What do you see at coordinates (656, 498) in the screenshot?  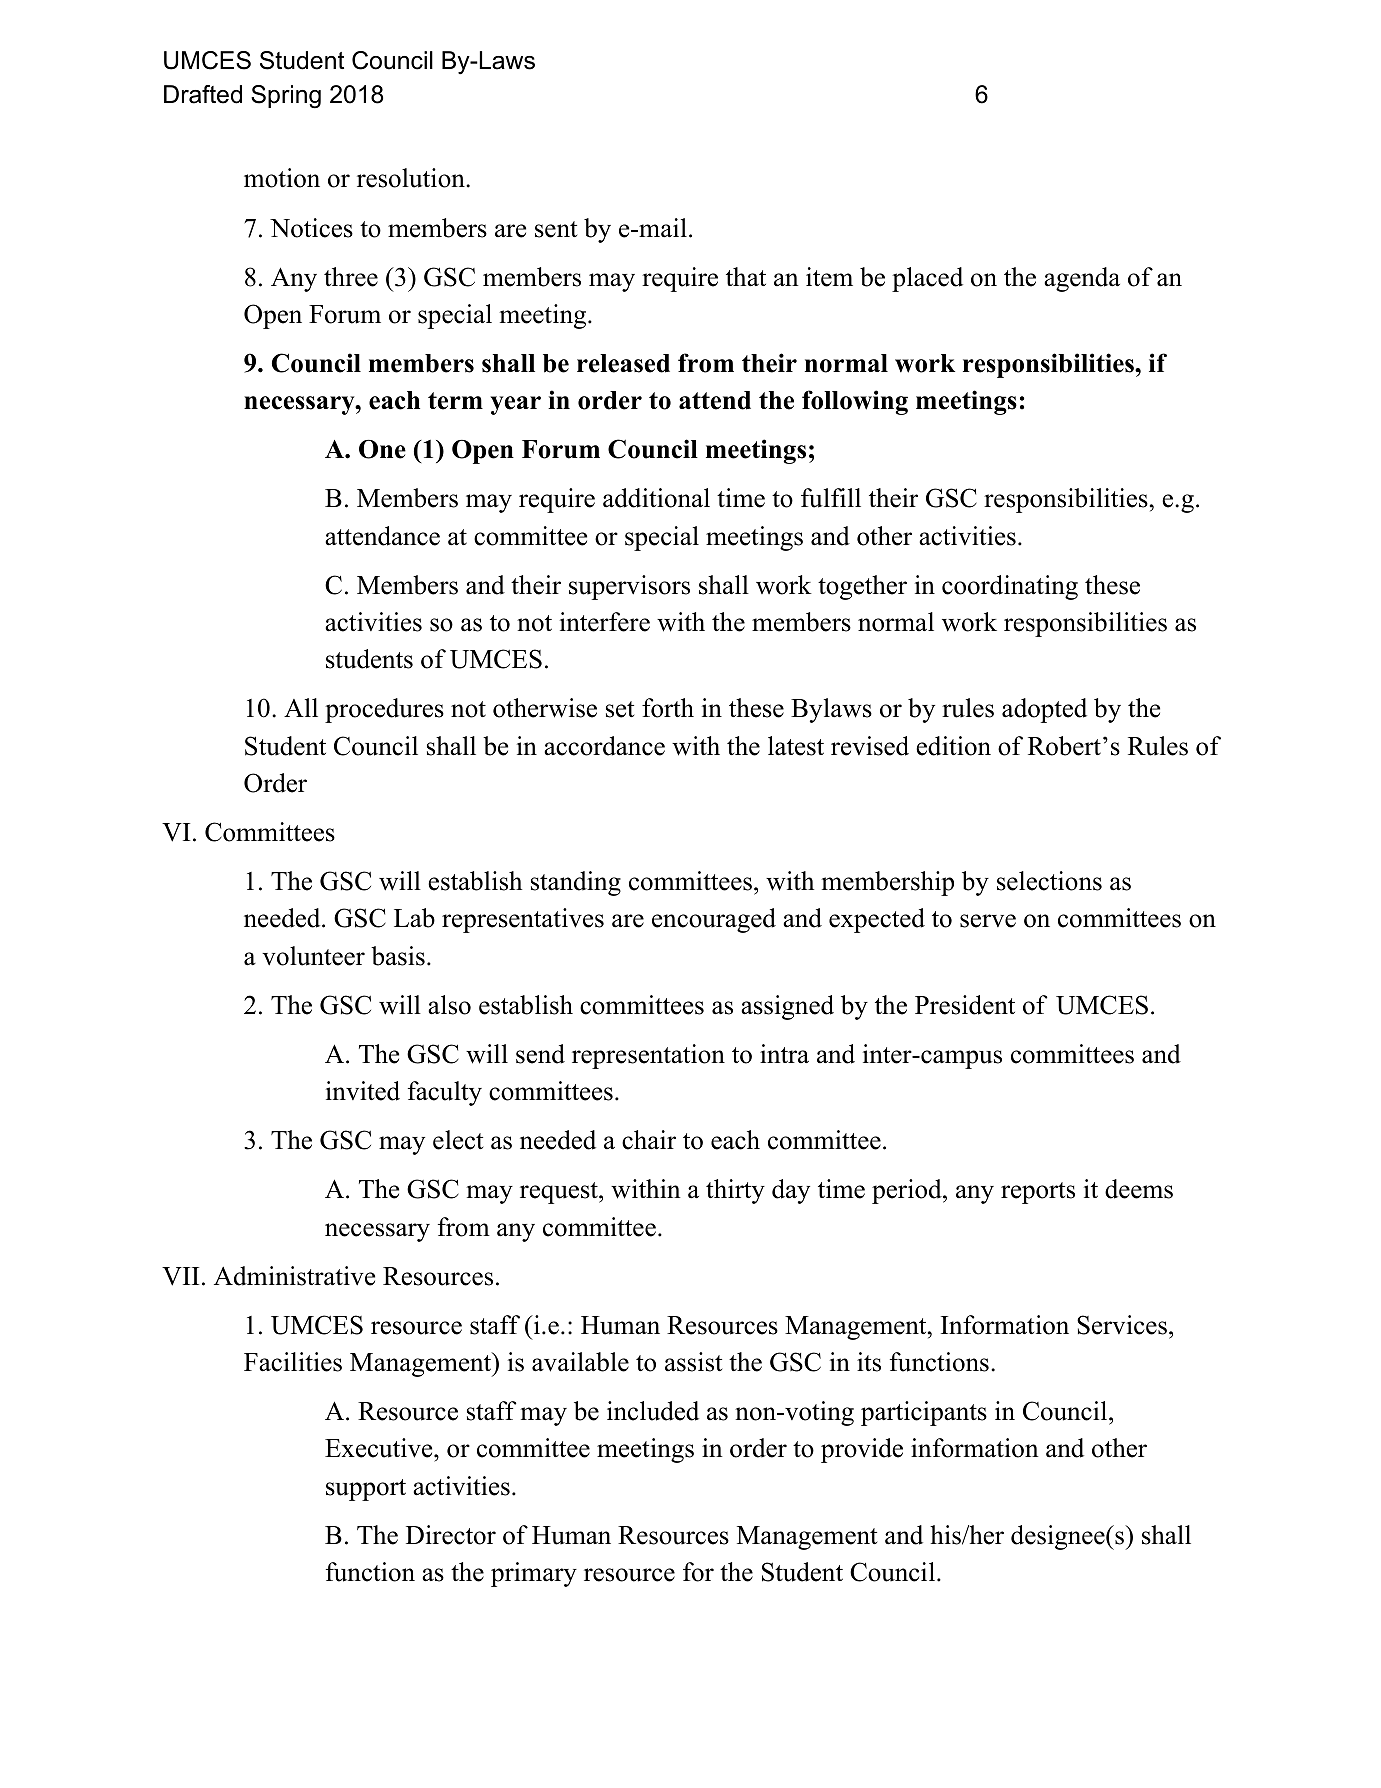 I see `additional` at bounding box center [656, 498].
